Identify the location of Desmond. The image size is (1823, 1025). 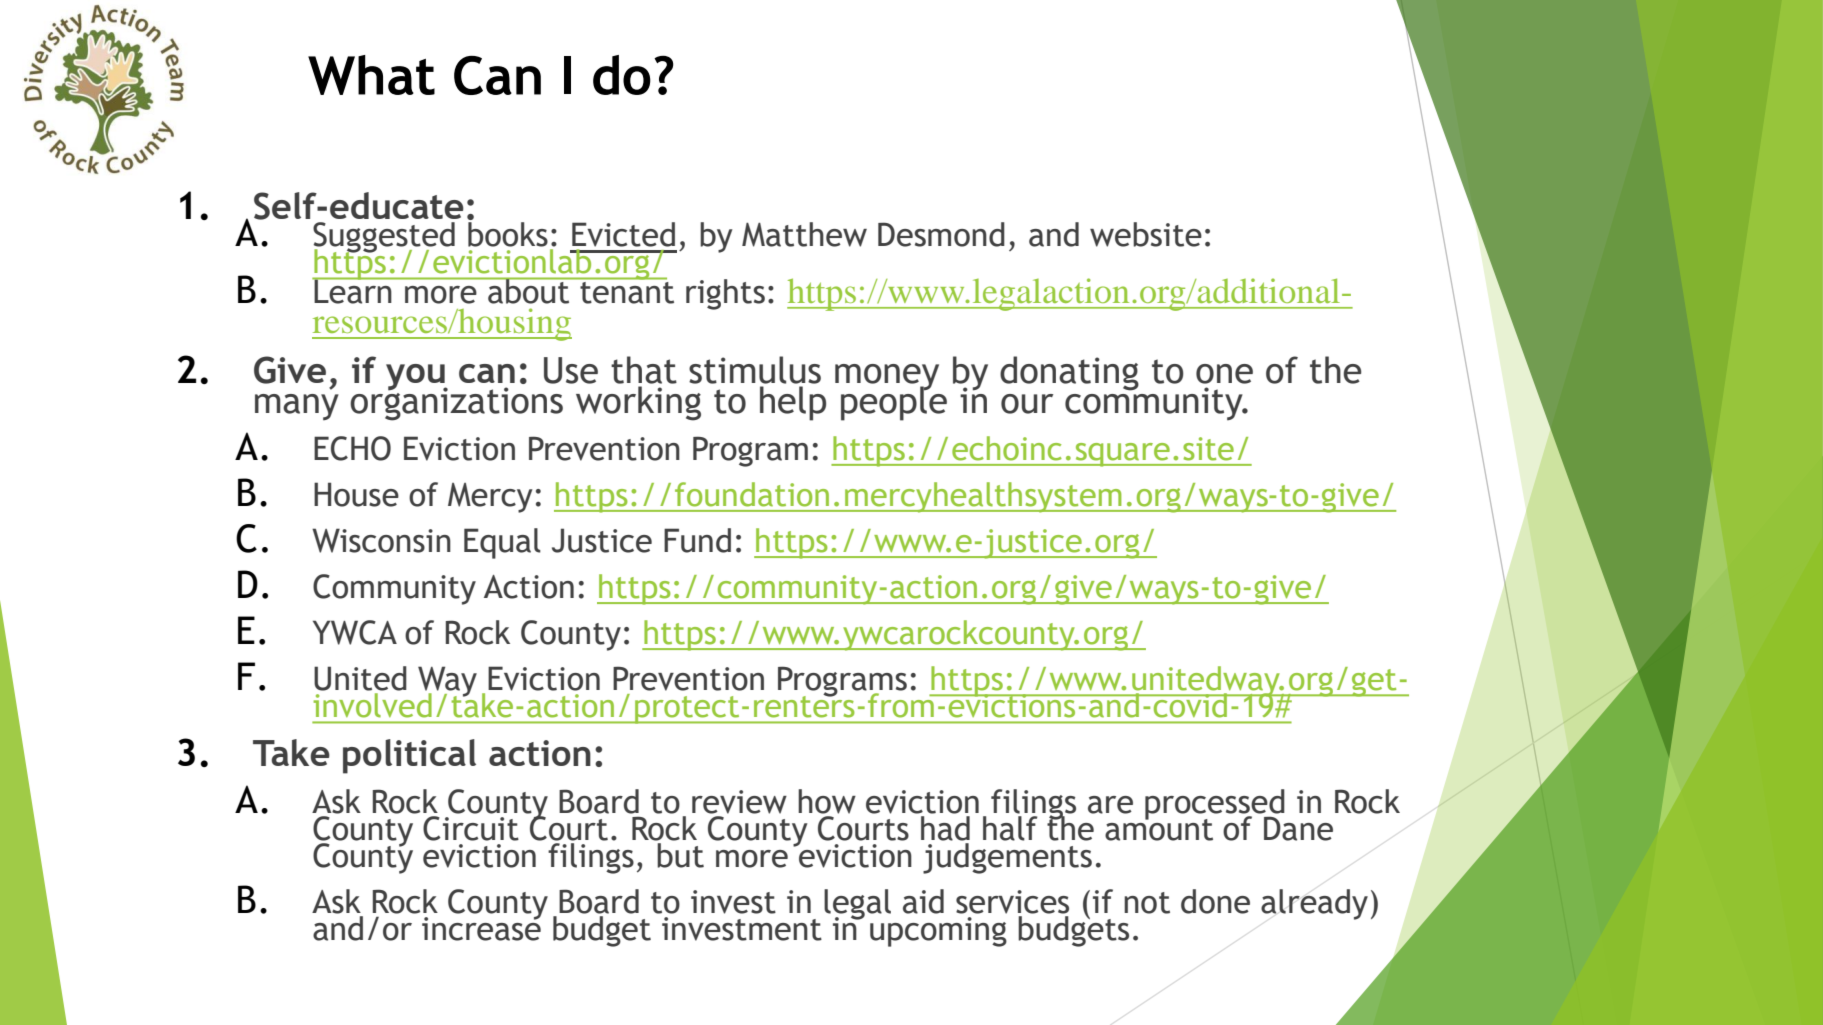
(941, 234).
